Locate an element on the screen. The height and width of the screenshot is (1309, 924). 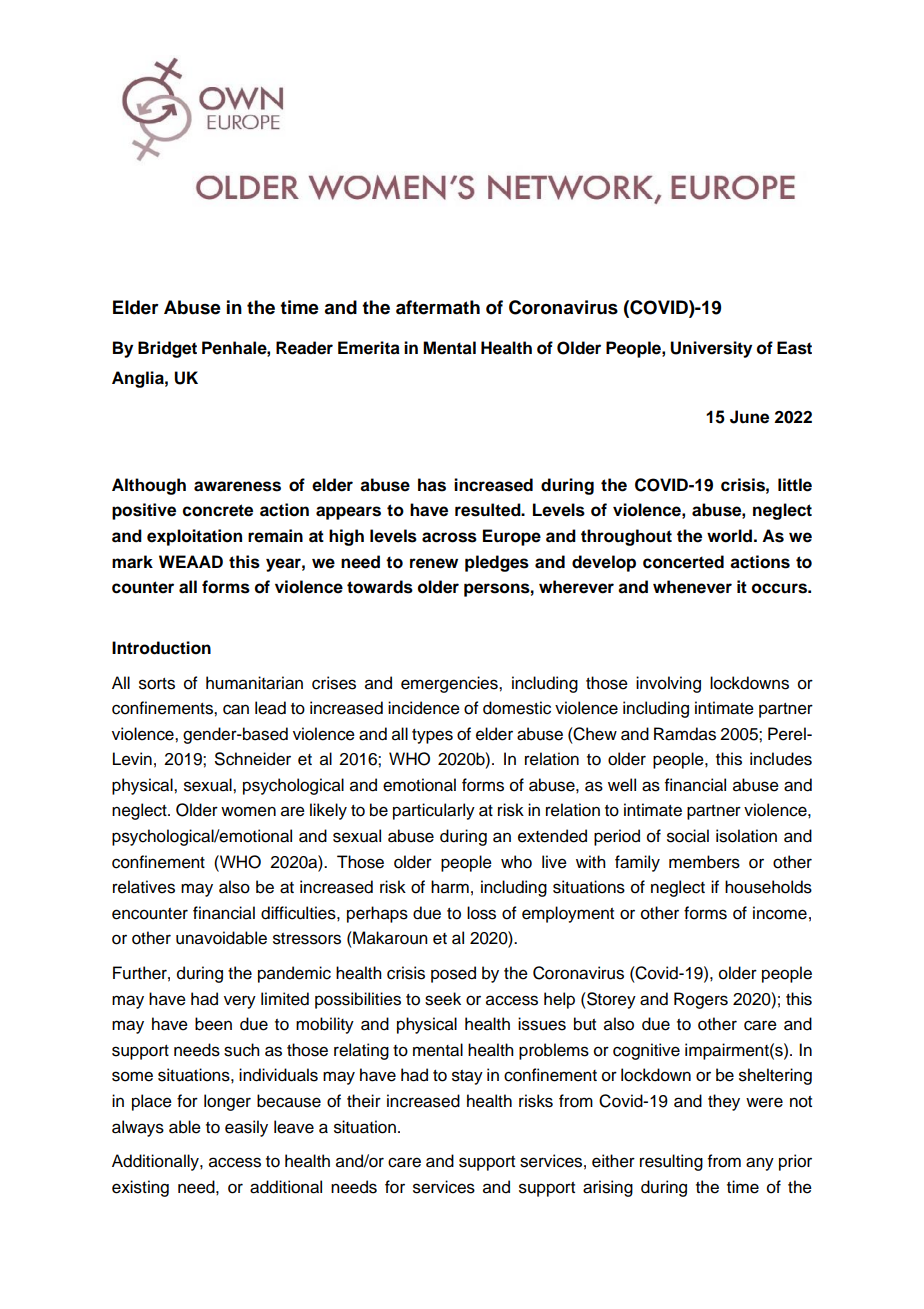
members is located at coordinates (704, 862).
